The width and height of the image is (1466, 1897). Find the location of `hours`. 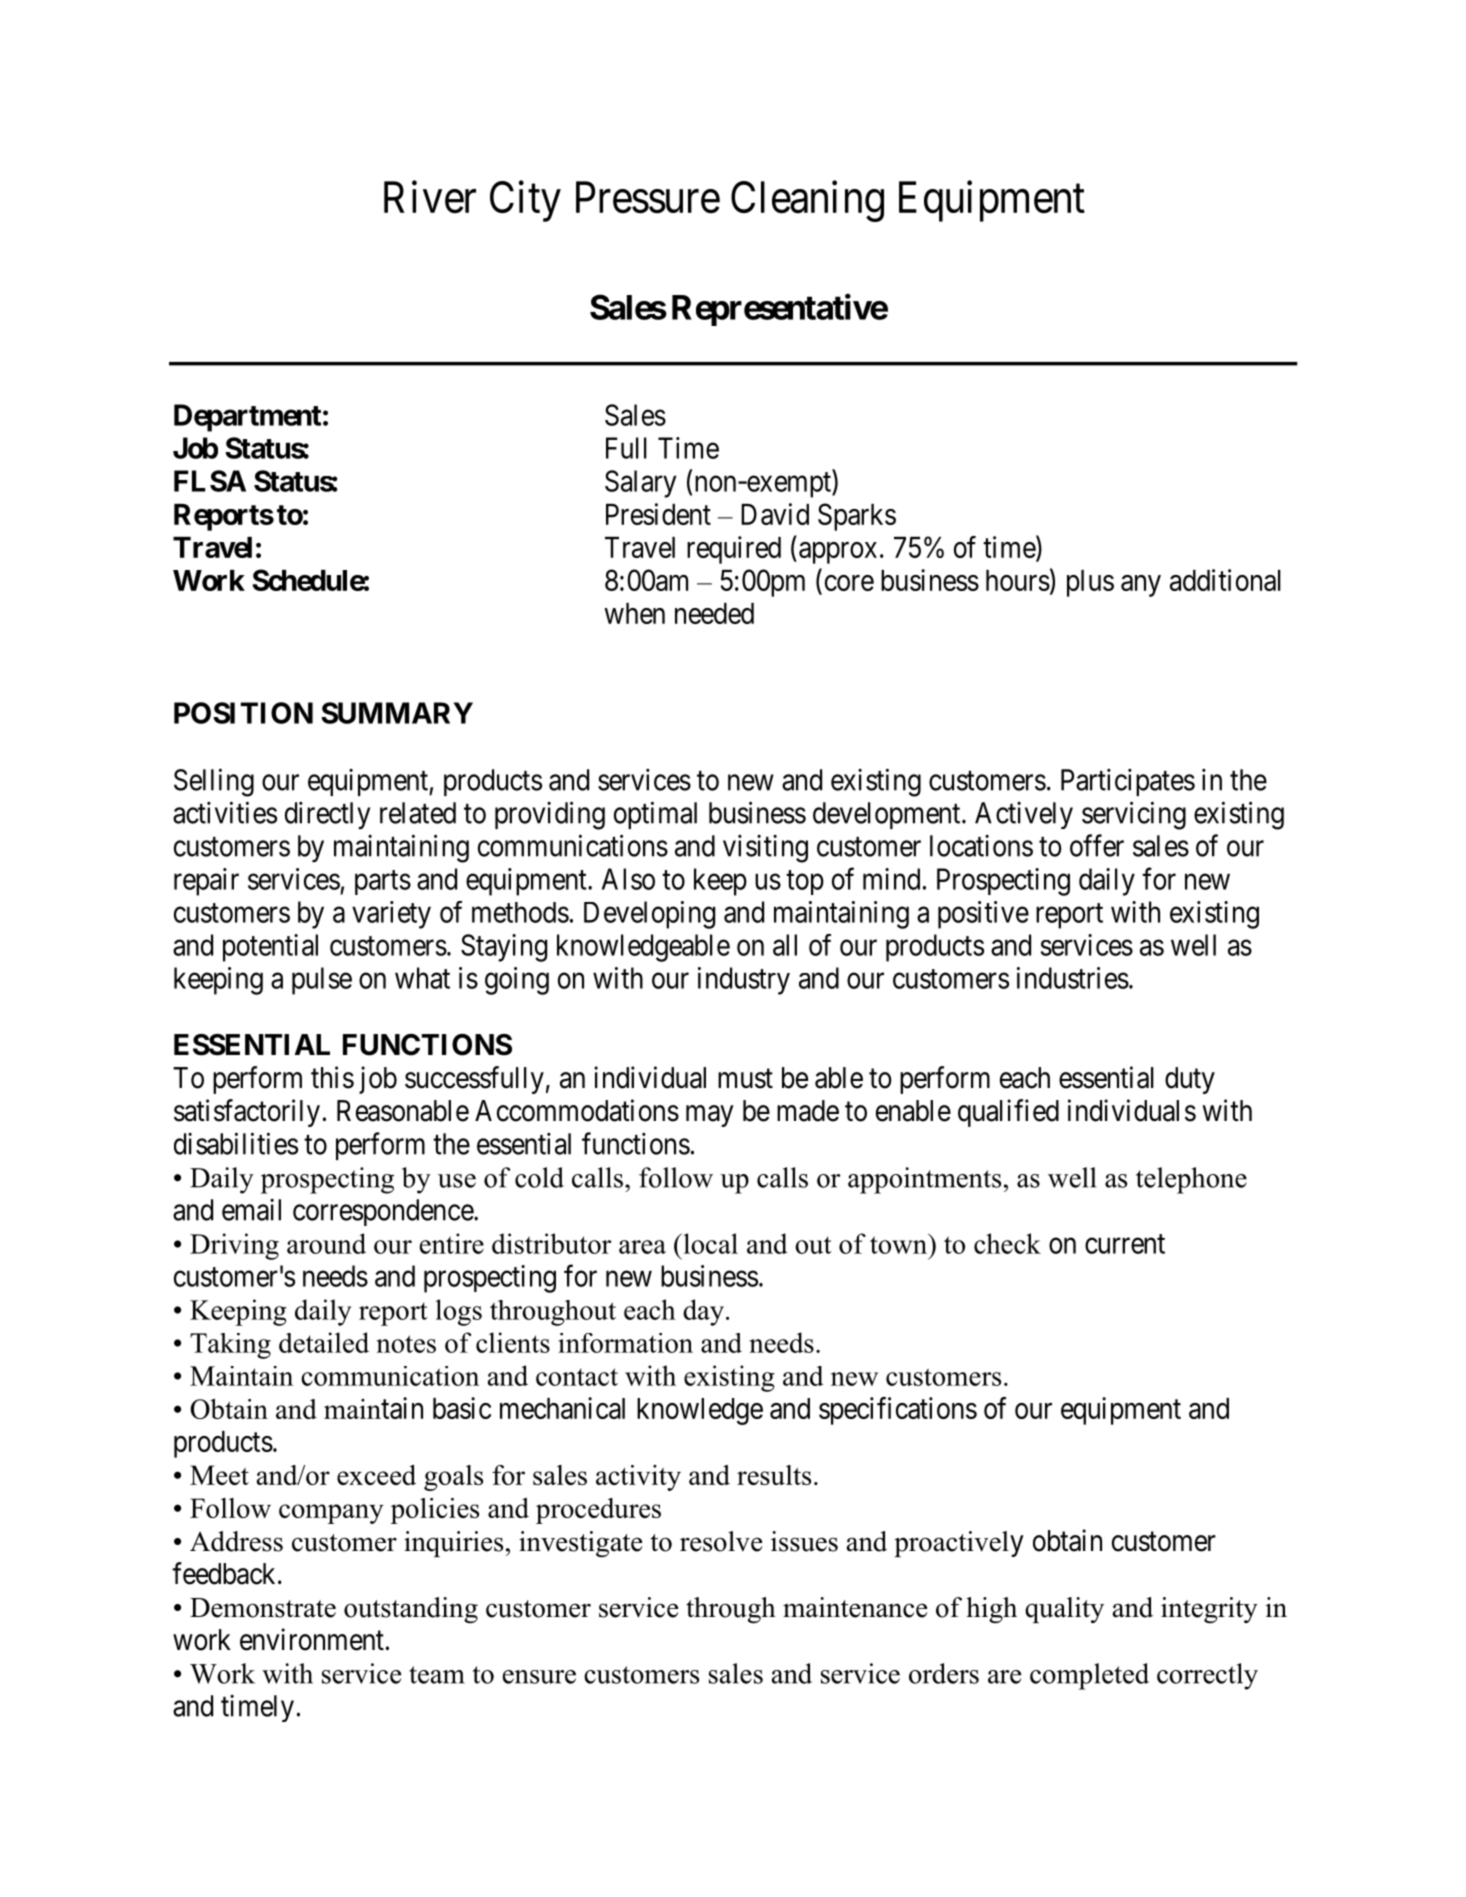

hours is located at coordinates (1018, 580).
